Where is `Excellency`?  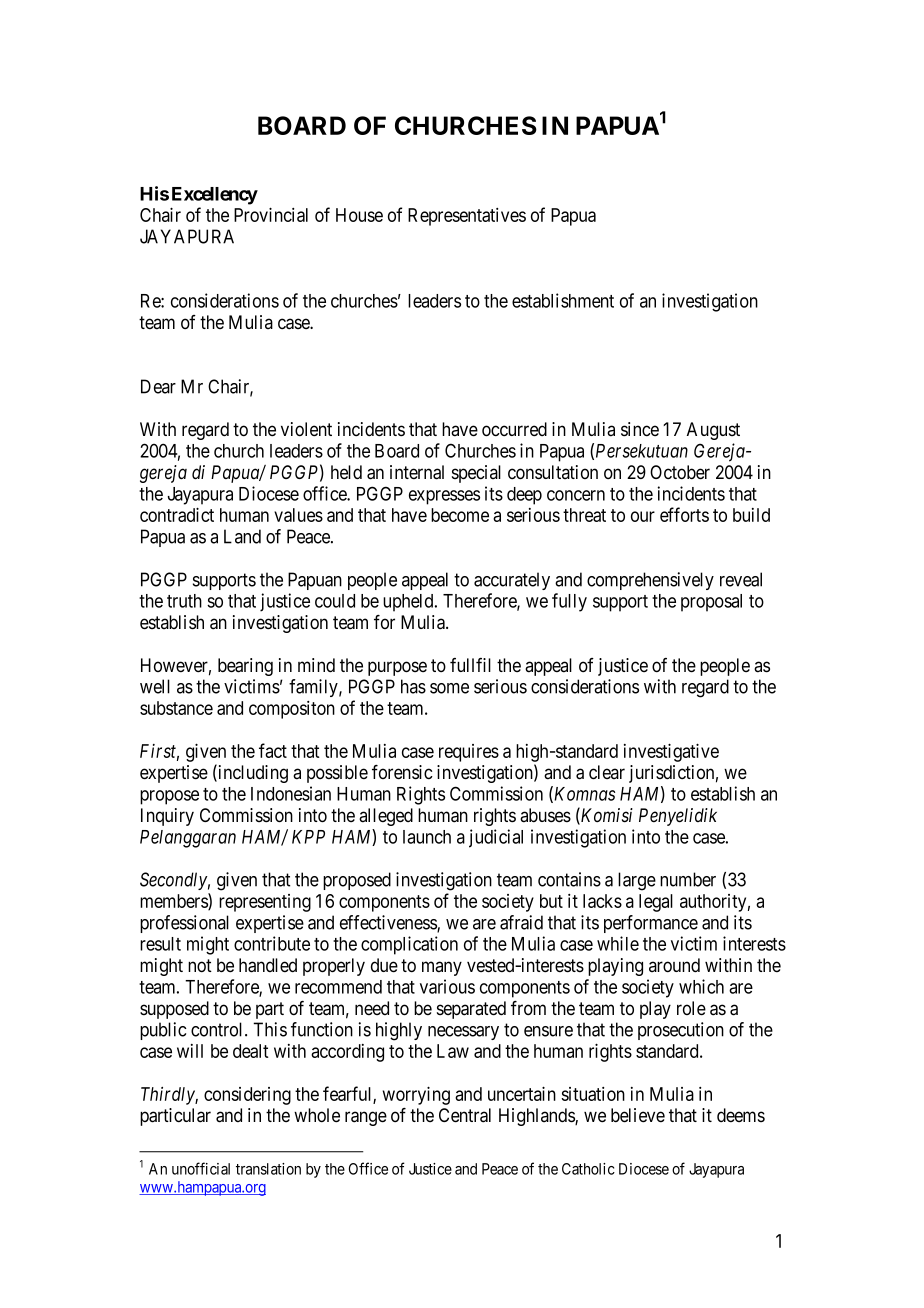
Excellency is located at coordinates (215, 196).
